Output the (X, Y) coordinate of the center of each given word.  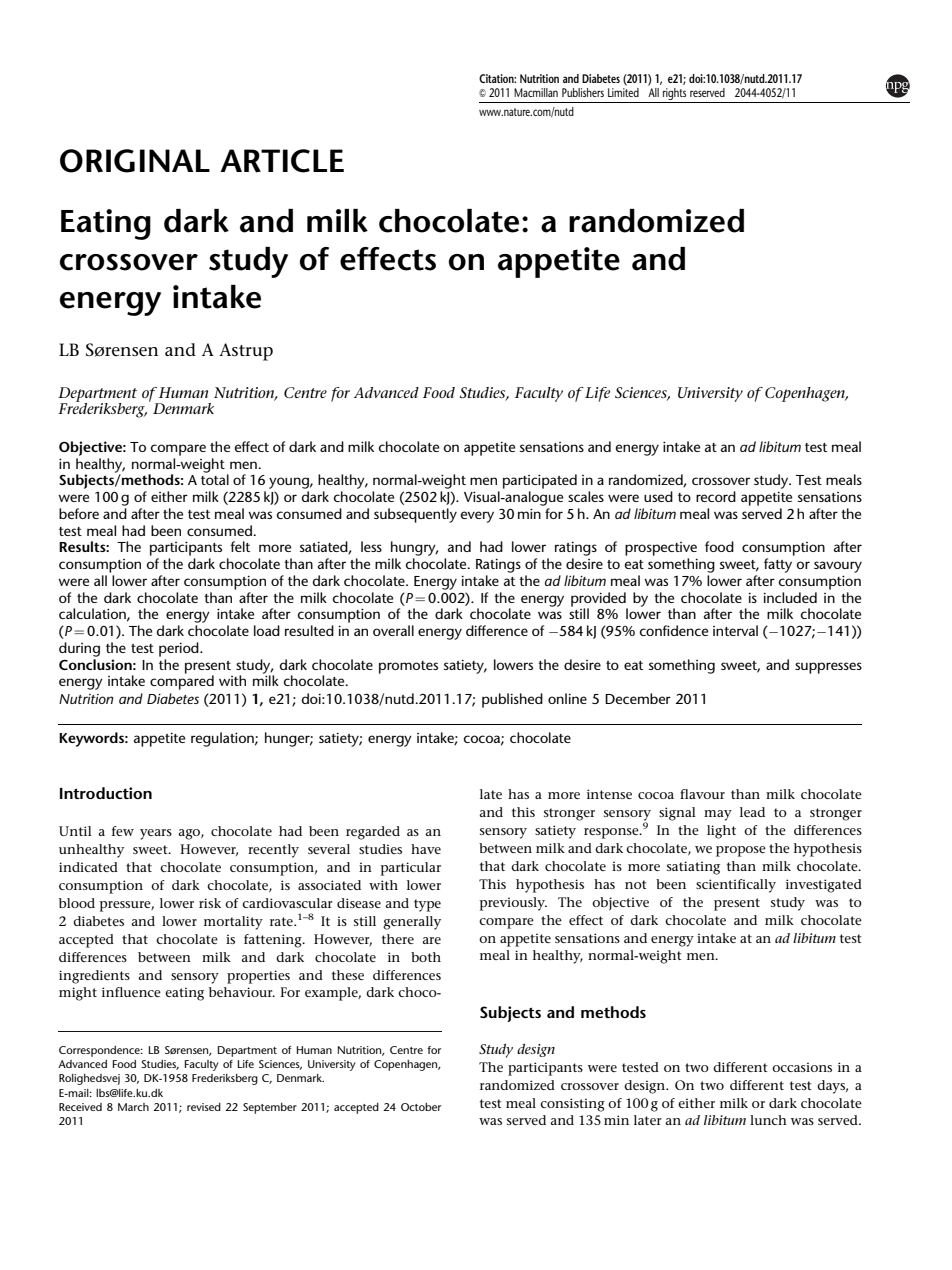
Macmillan (536, 92)
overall (393, 630)
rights (675, 95)
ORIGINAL (135, 161)
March (133, 1107)
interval (735, 630)
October (421, 1107)
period (180, 649)
